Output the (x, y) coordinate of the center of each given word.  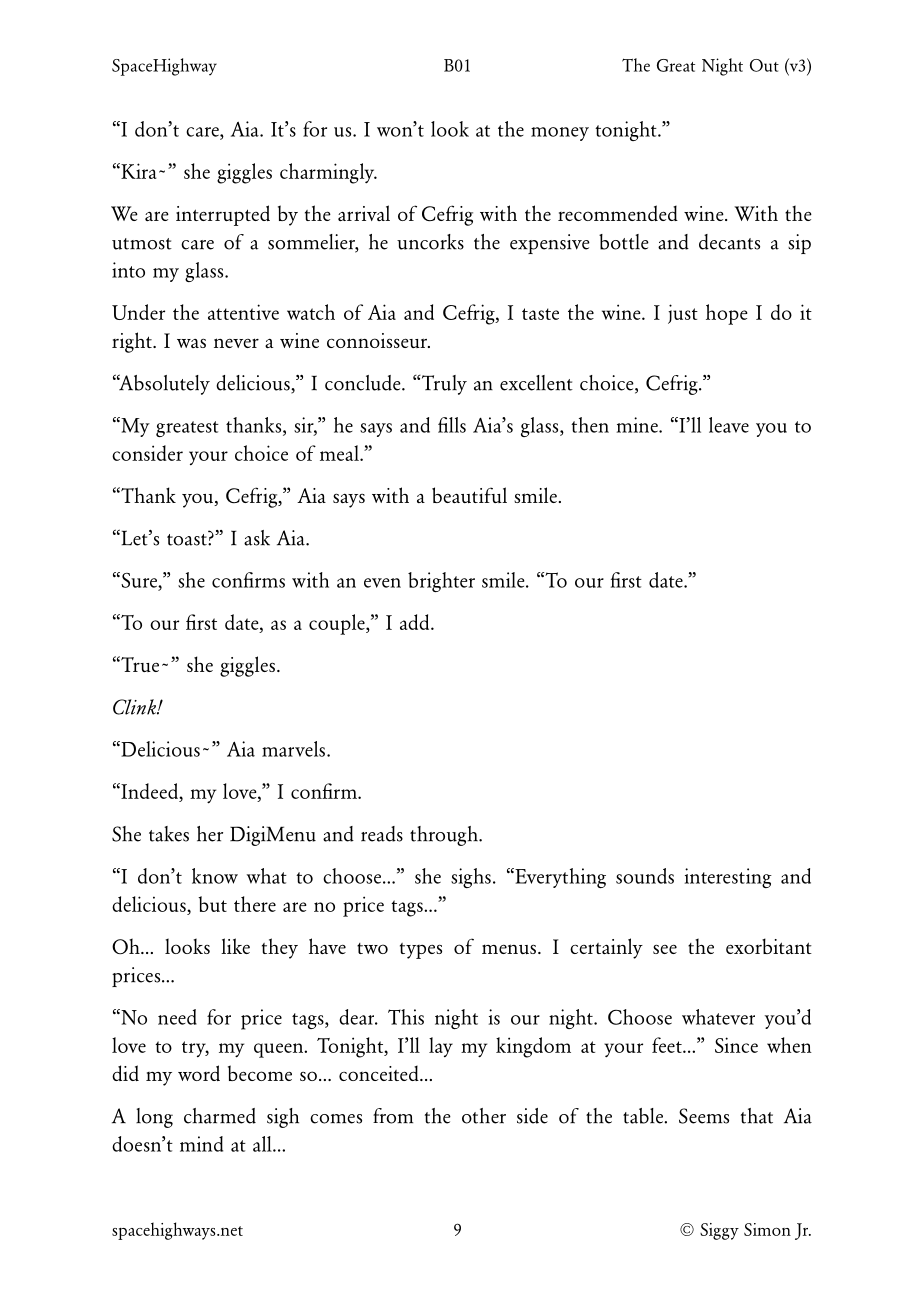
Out (764, 65)
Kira (138, 171)
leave (729, 425)
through (445, 836)
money (560, 134)
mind (201, 1144)
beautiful (469, 495)
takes (169, 834)
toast (188, 540)
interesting (728, 878)
